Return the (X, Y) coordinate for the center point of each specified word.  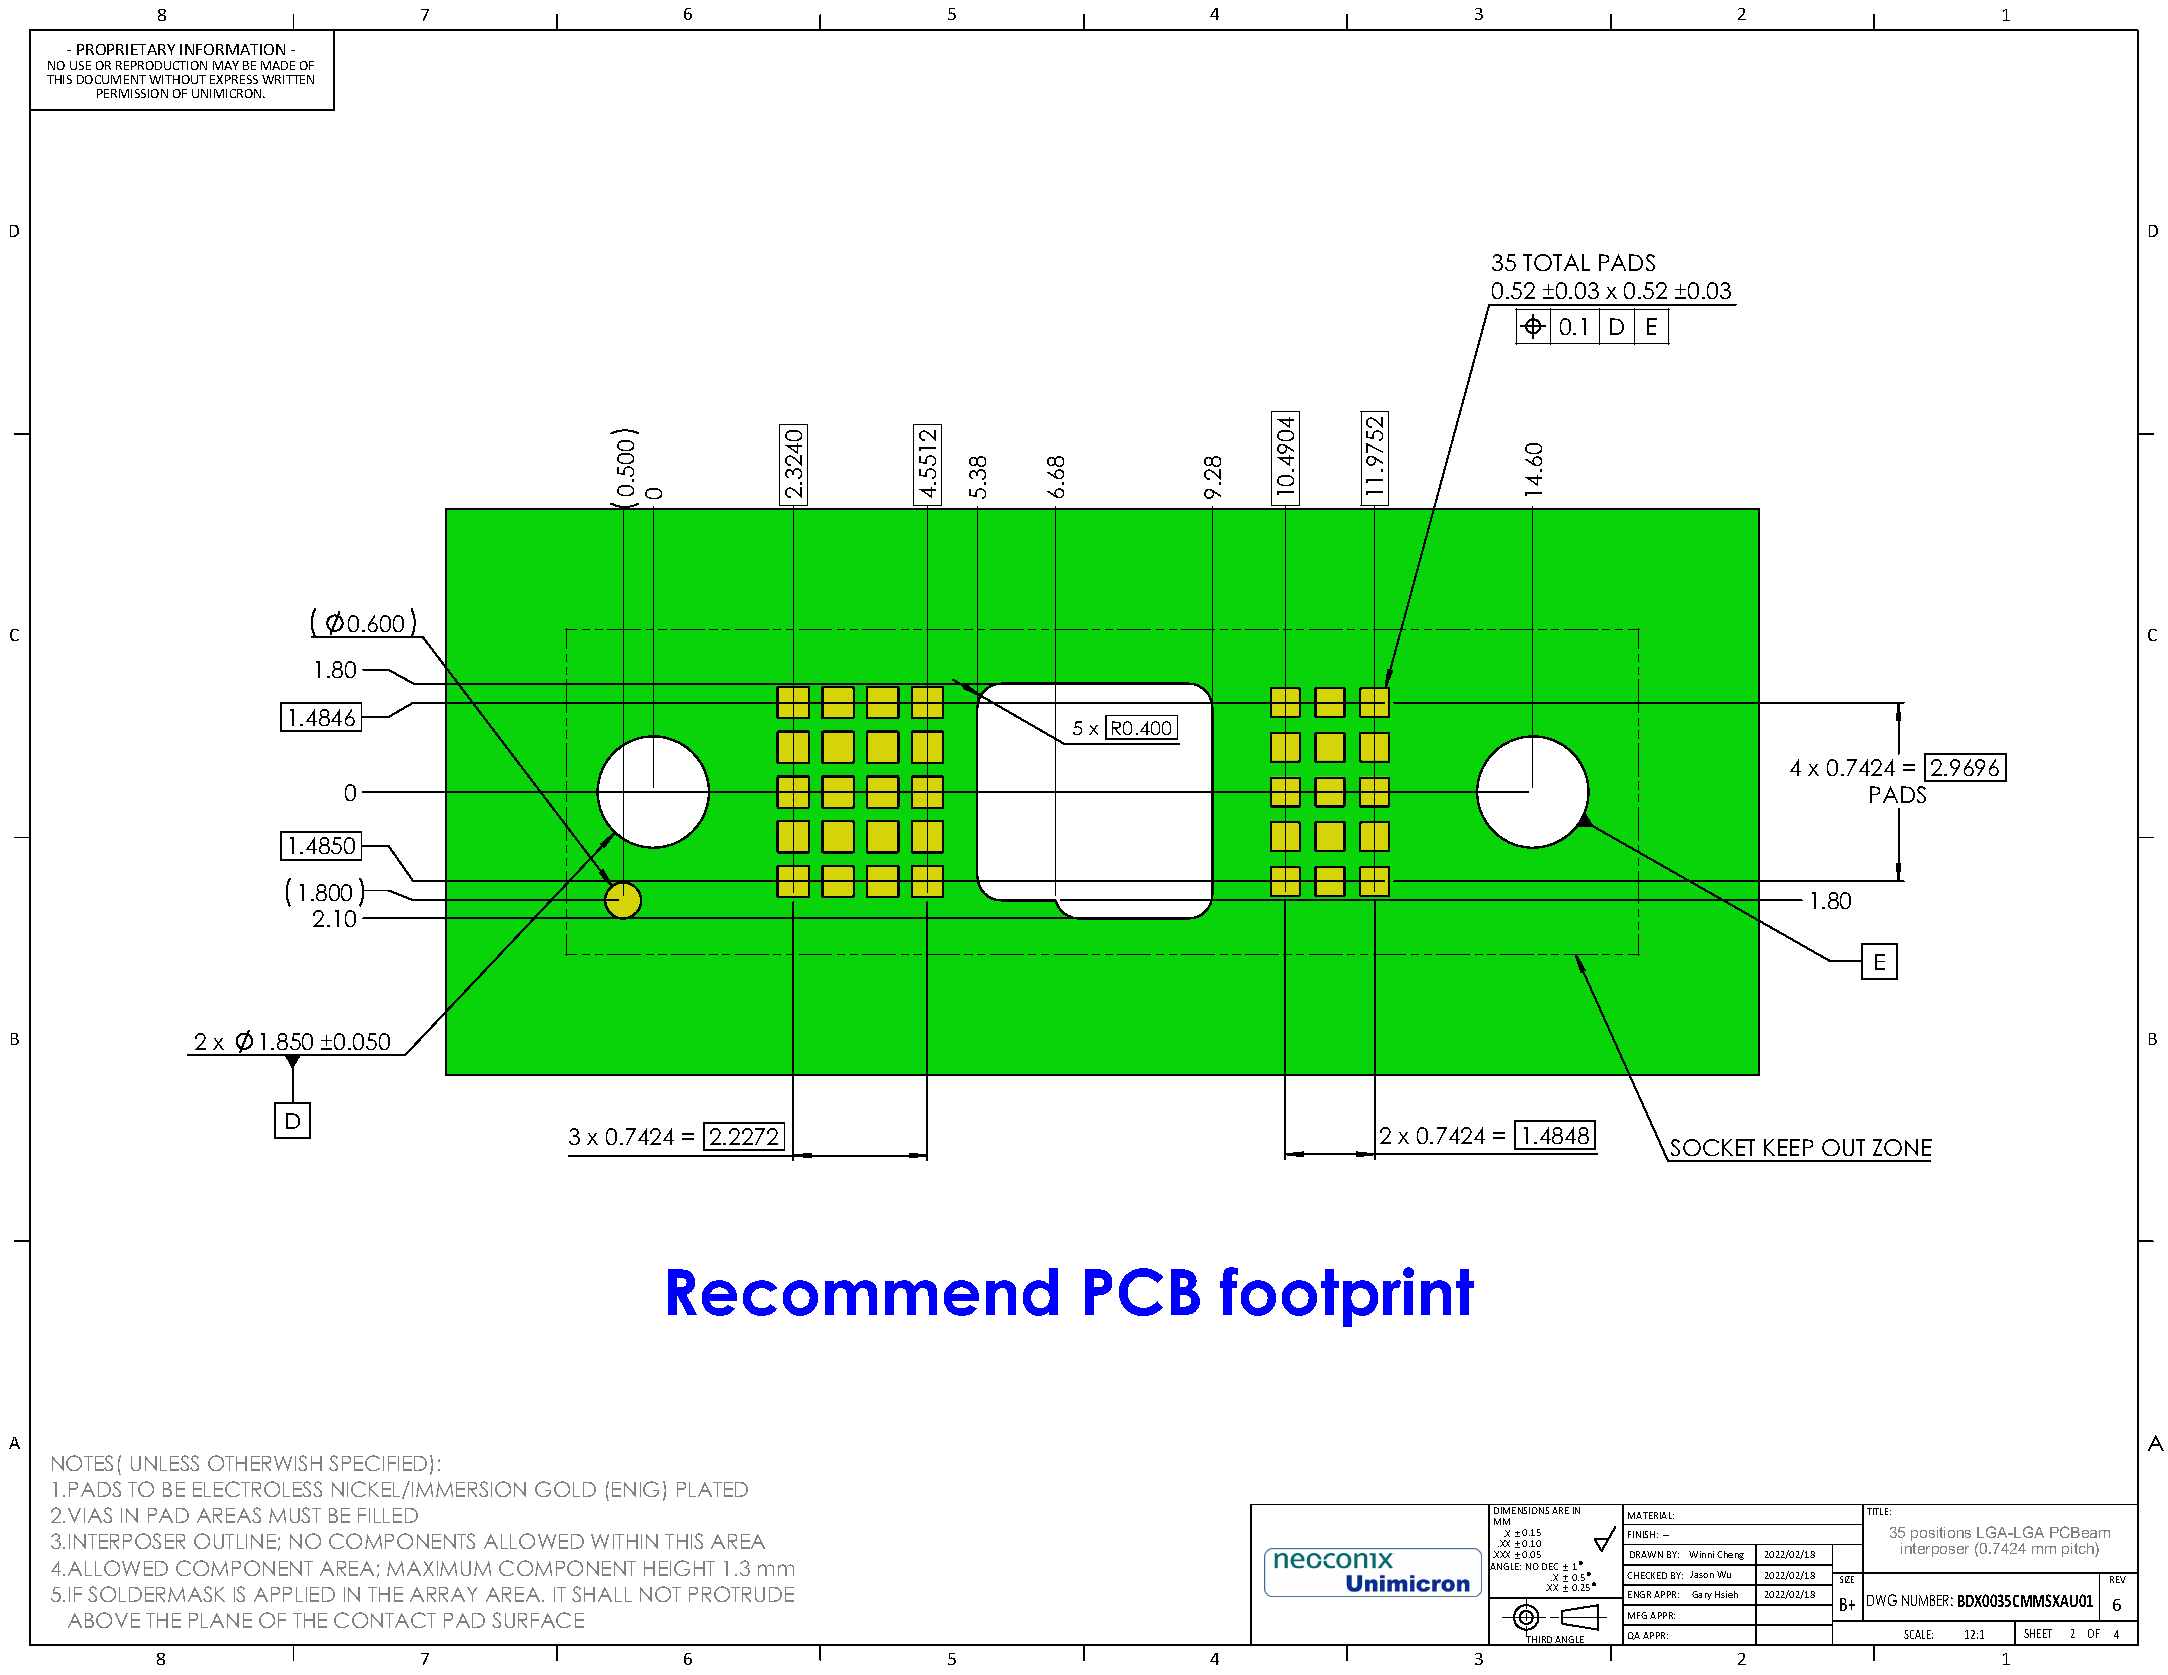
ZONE (1902, 1147)
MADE (278, 65)
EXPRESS (234, 79)
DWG (1882, 1600)
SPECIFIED (378, 1463)
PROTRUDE (741, 1594)
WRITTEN (288, 79)
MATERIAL (1651, 1515)
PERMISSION (132, 93)
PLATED (712, 1489)
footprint (1347, 1297)
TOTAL (1556, 262)
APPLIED (294, 1594)
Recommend (863, 1292)
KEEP (1788, 1147)
